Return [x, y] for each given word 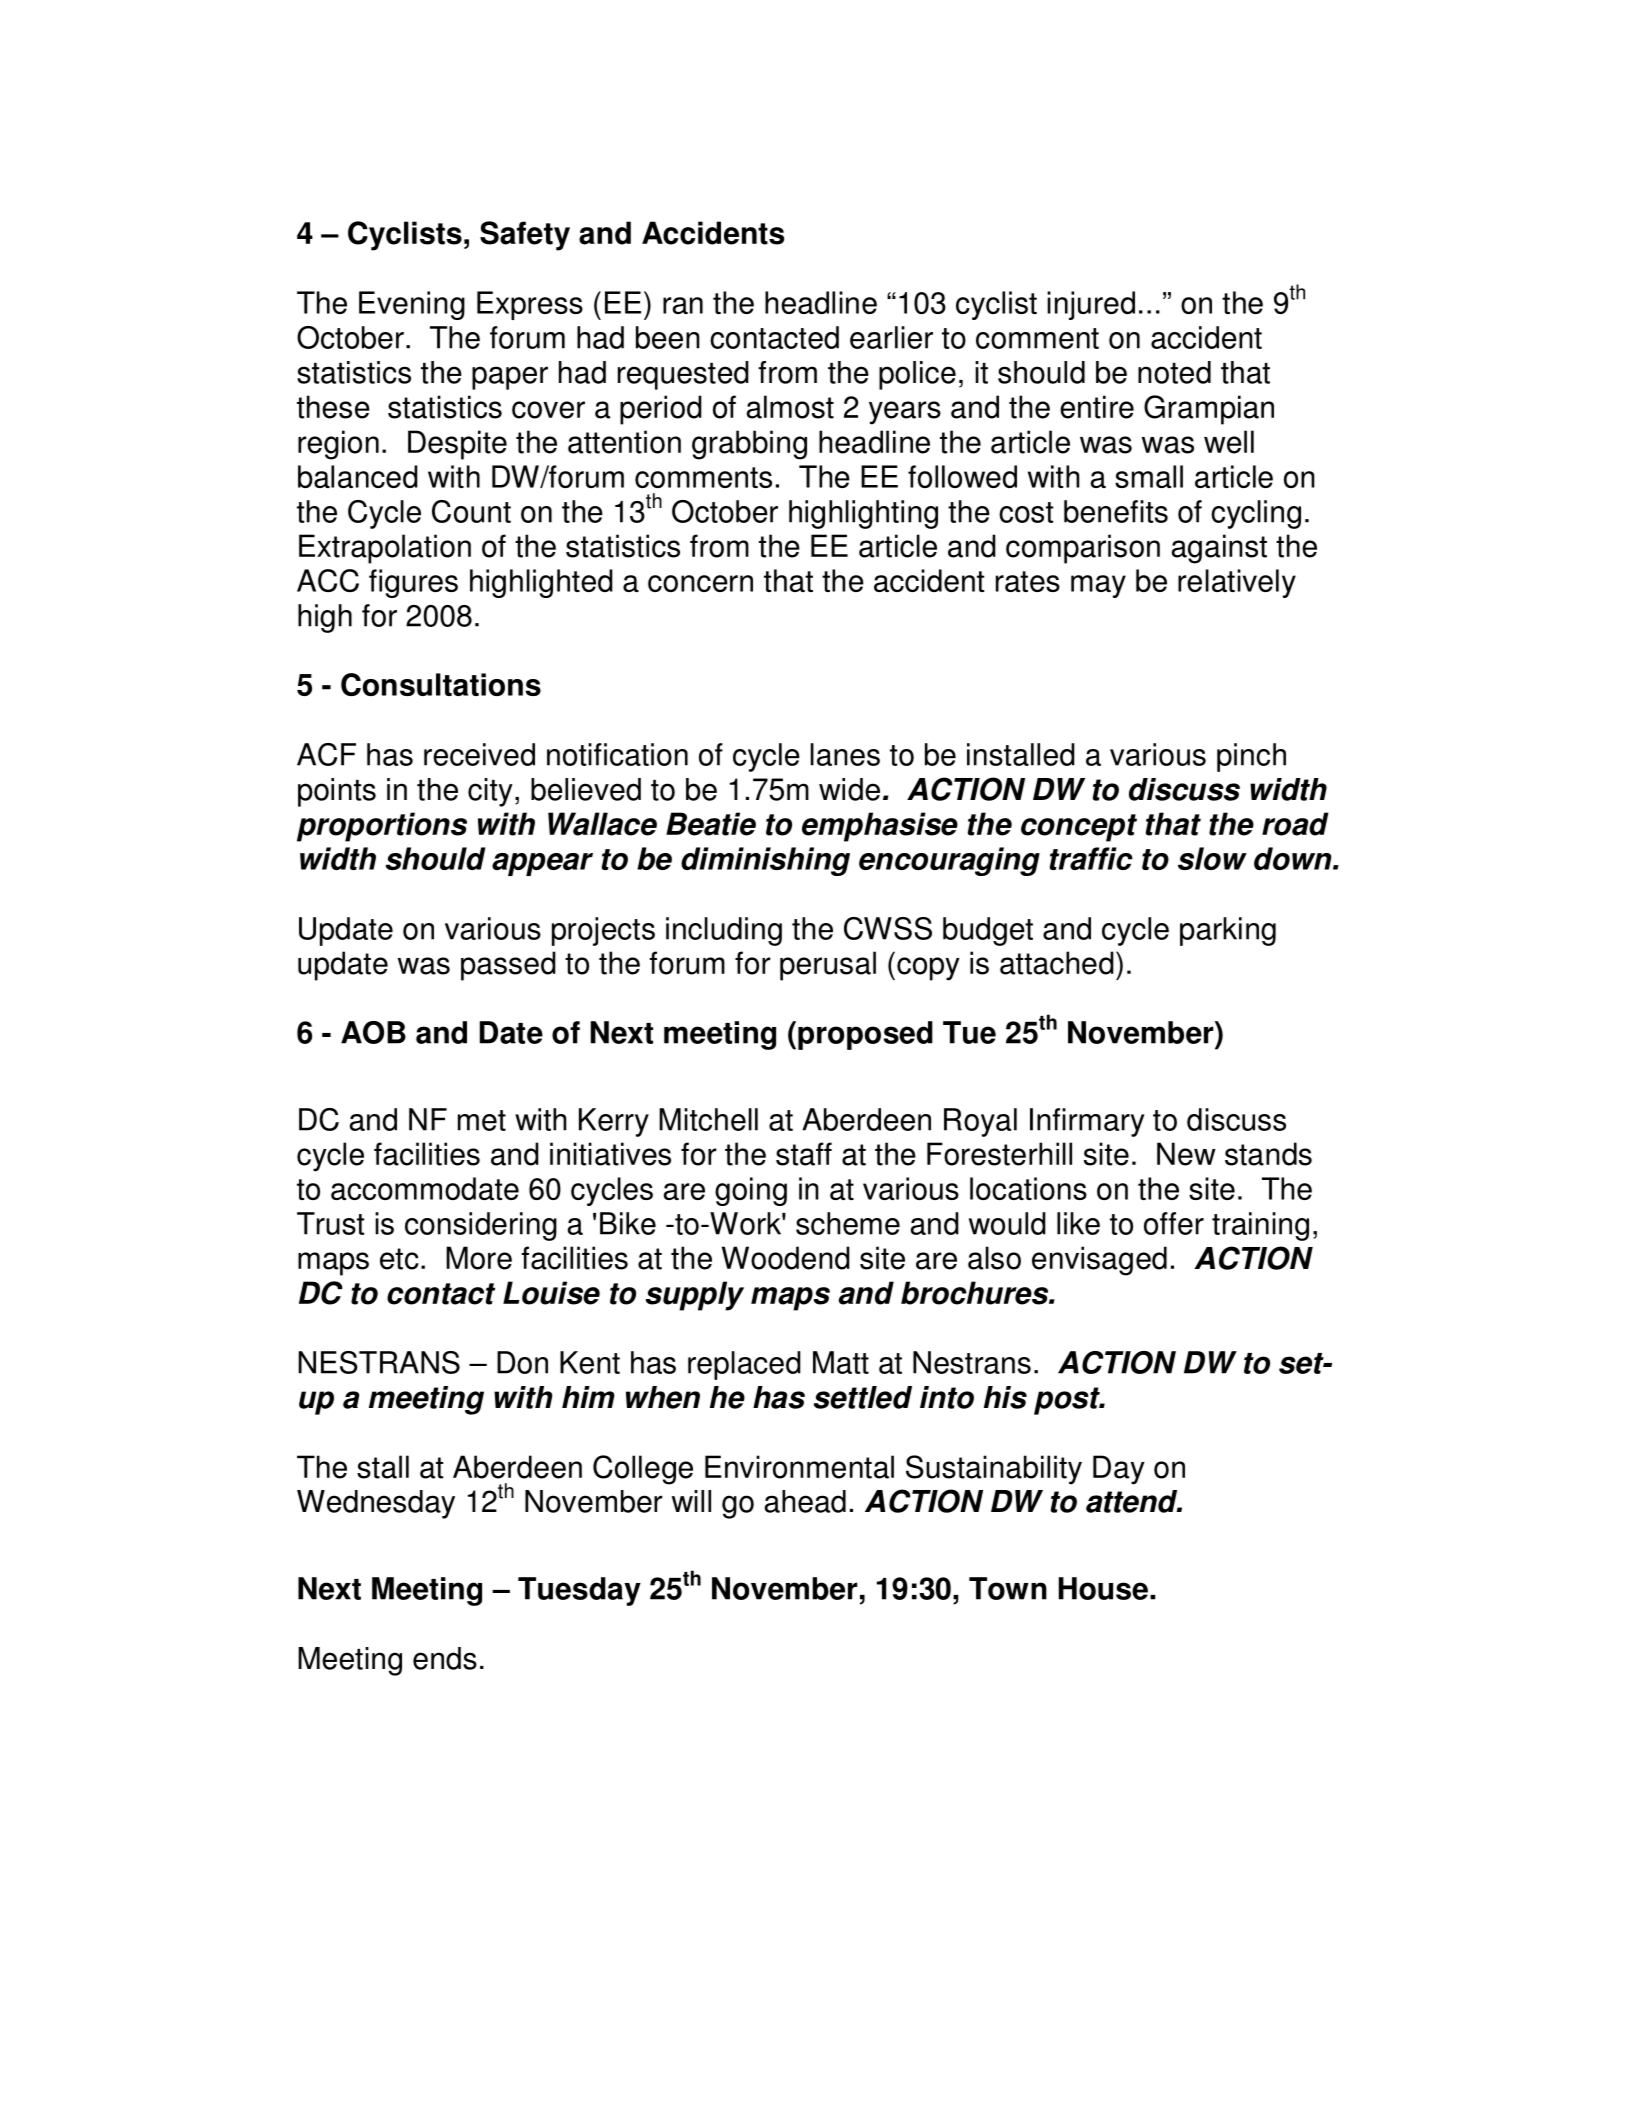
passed [508, 966]
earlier [891, 337]
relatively [1237, 583]
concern [700, 583]
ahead [805, 1501]
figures [413, 583]
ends [445, 1658]
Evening [412, 305]
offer [1174, 1223]
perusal [828, 966]
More [479, 1258]
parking [1228, 931]
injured [1091, 305]
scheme [848, 1223]
